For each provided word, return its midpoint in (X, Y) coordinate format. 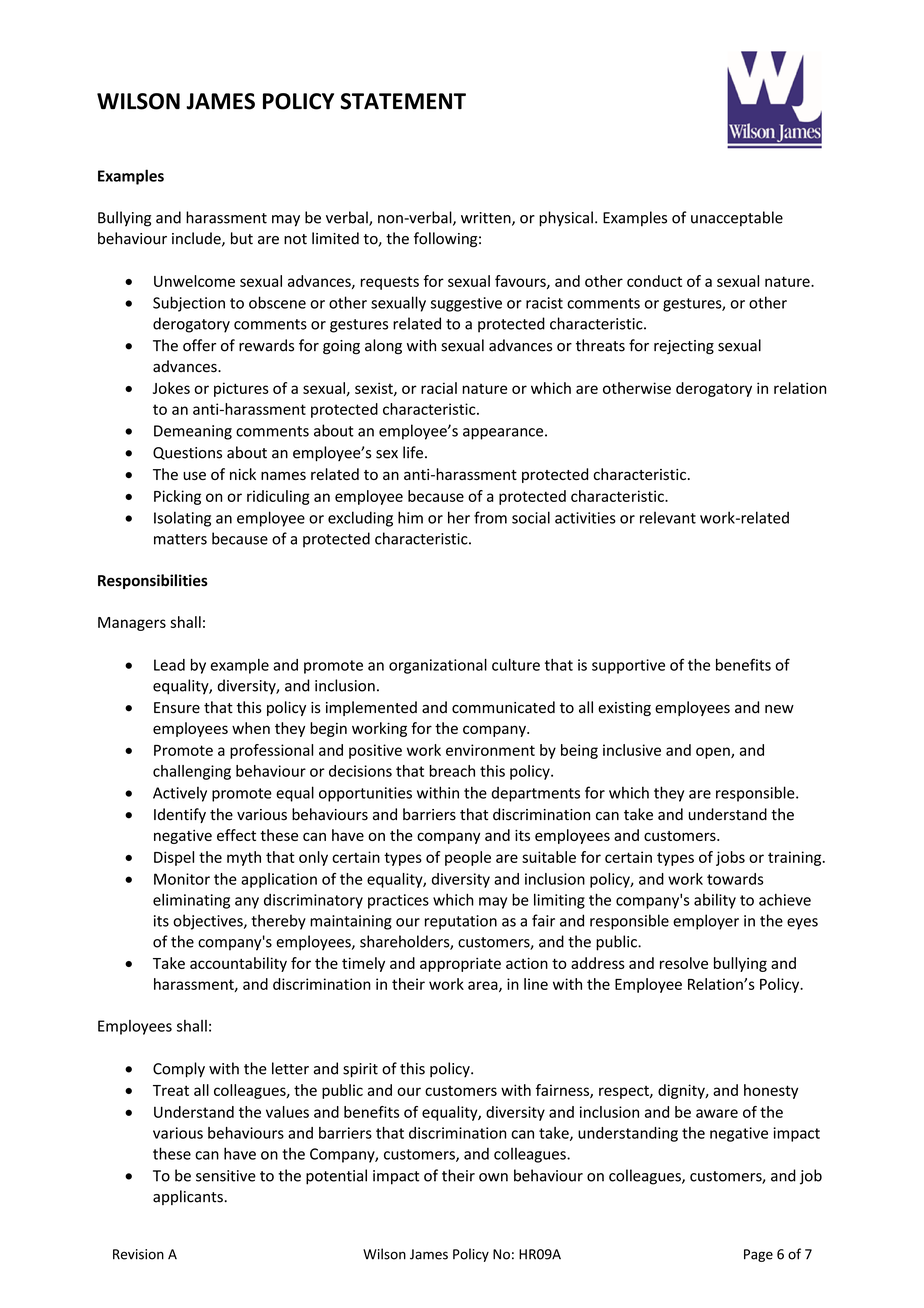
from (490, 517)
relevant (668, 517)
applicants (189, 1197)
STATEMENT (403, 101)
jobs (730, 858)
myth (244, 858)
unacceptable (737, 219)
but (242, 238)
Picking (177, 497)
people (468, 858)
